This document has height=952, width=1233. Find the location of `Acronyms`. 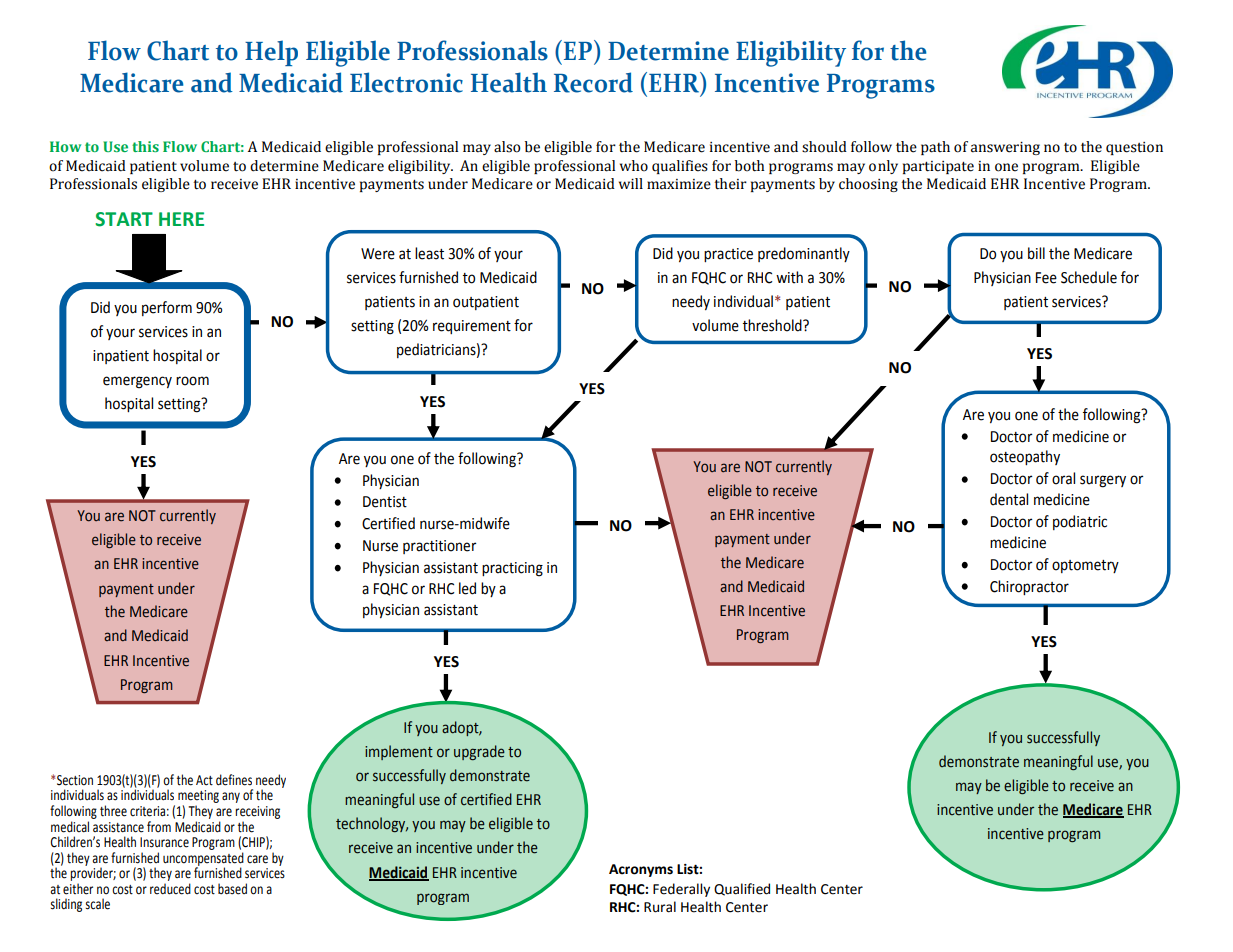

Acronyms is located at coordinates (641, 870).
